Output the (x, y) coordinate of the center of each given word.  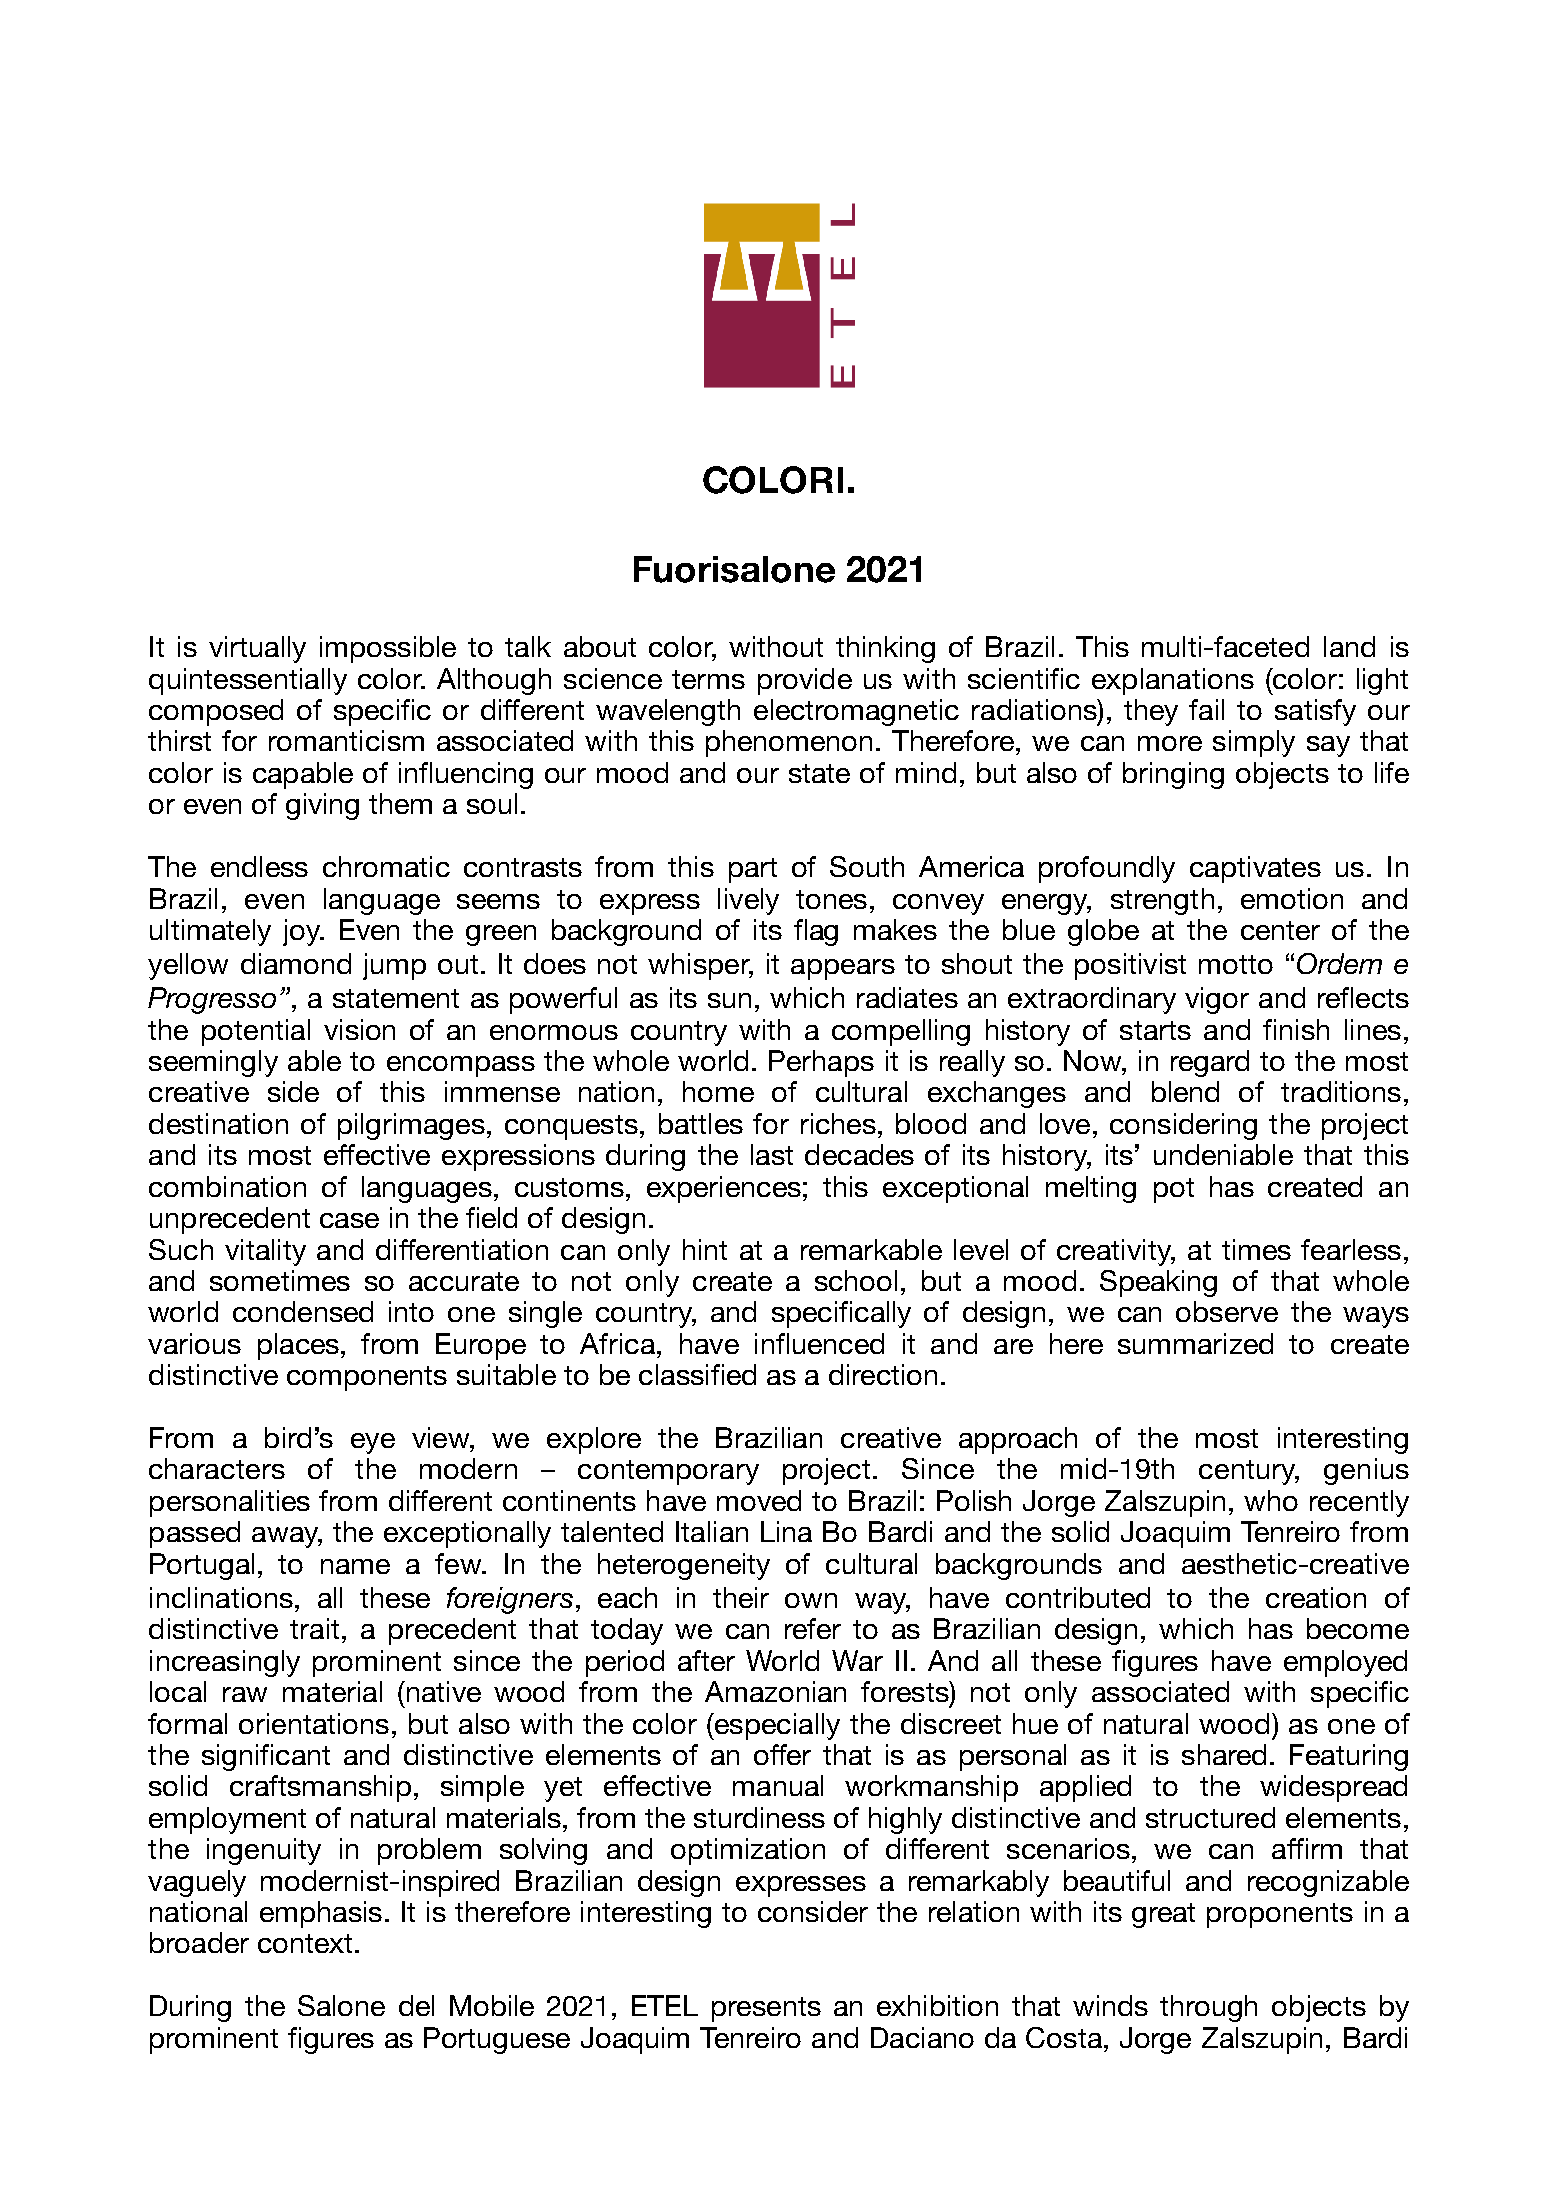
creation (1316, 1597)
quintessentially (248, 681)
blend (1185, 1091)
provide (805, 681)
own (811, 1600)
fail (1206, 709)
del (416, 2005)
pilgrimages (411, 1126)
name (355, 1566)
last (772, 1154)
